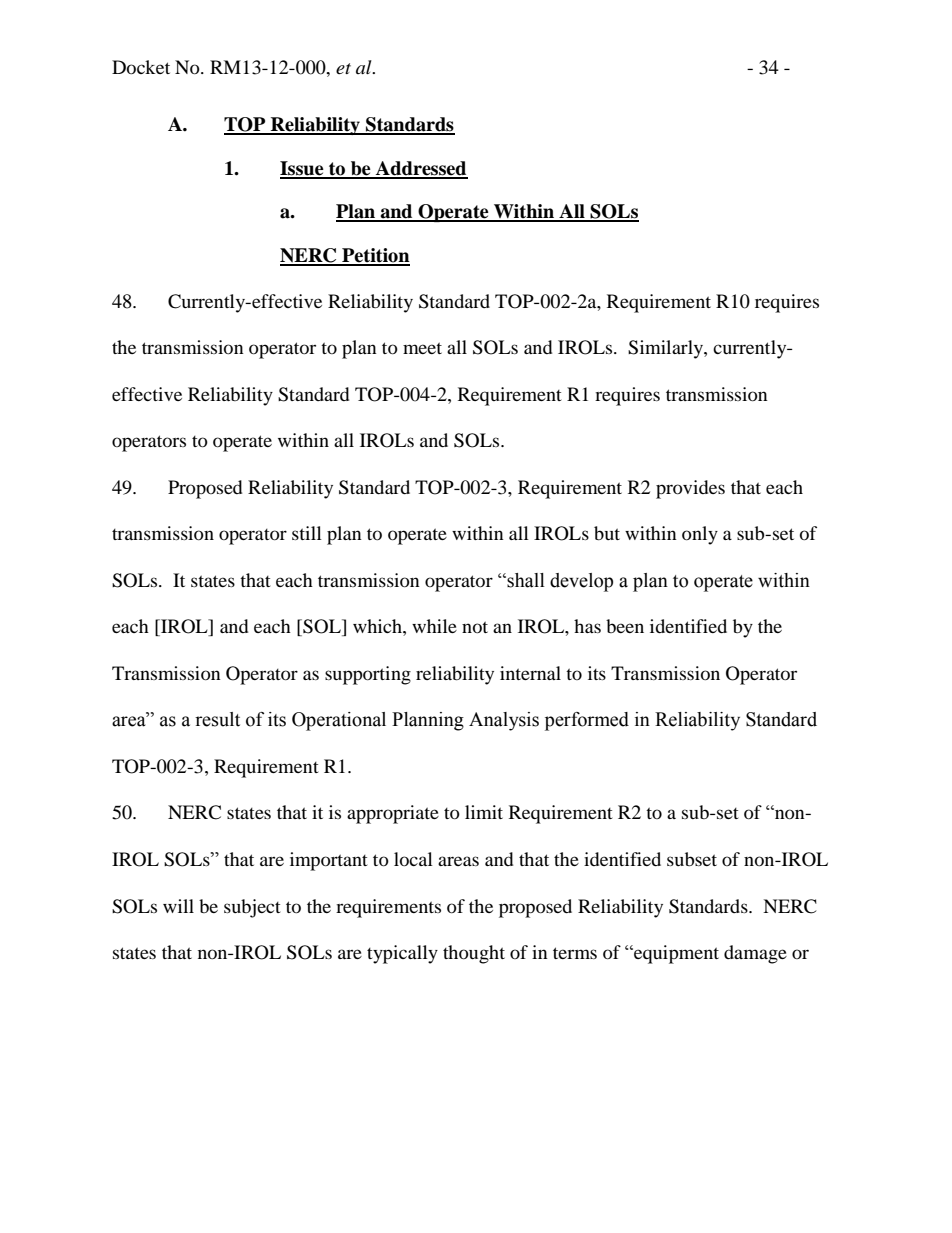 This document has height=1233, width=952. I want to click on been, so click(625, 626).
